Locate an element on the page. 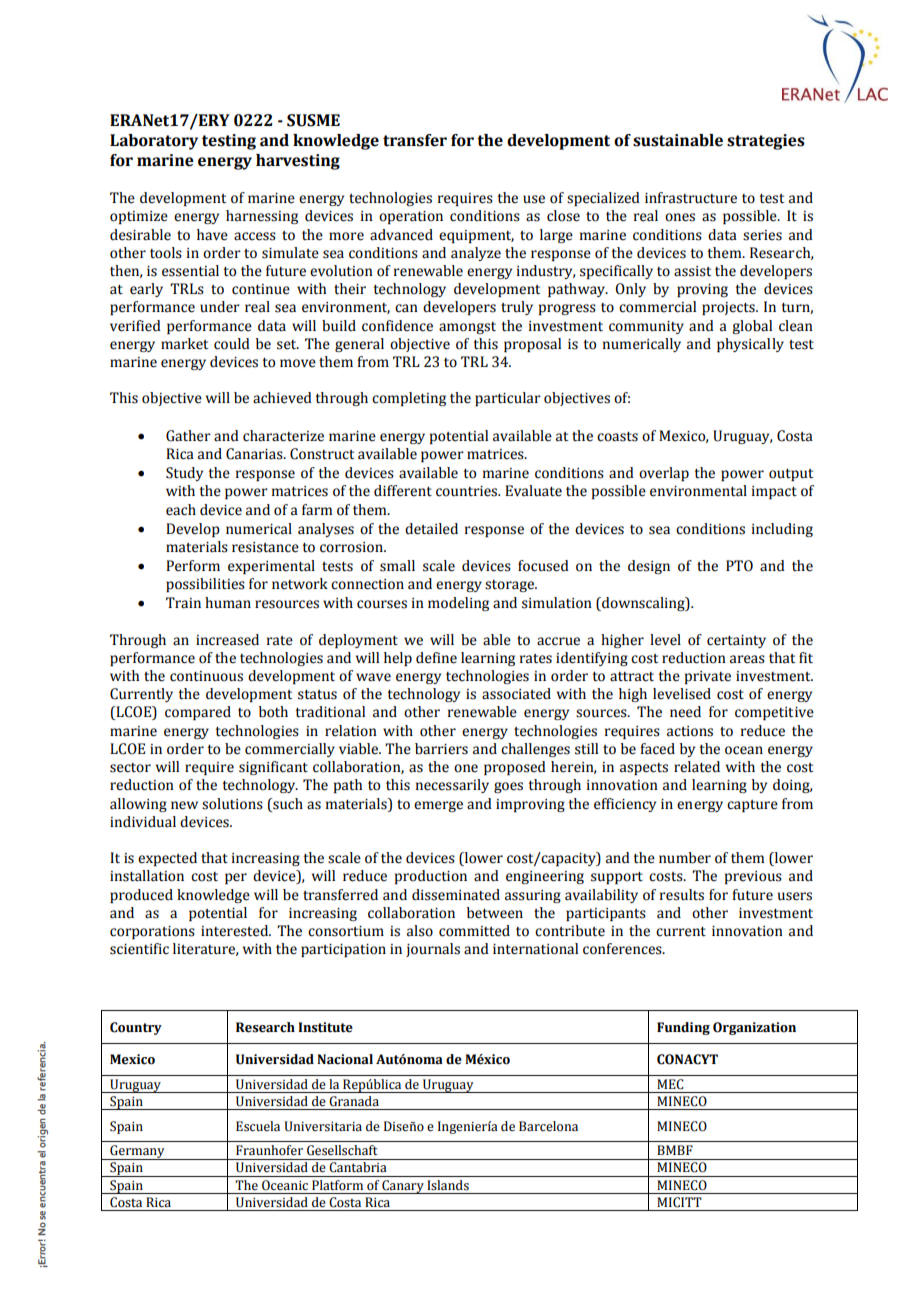 The width and height of the image is (924, 1308). define is located at coordinates (436, 658).
